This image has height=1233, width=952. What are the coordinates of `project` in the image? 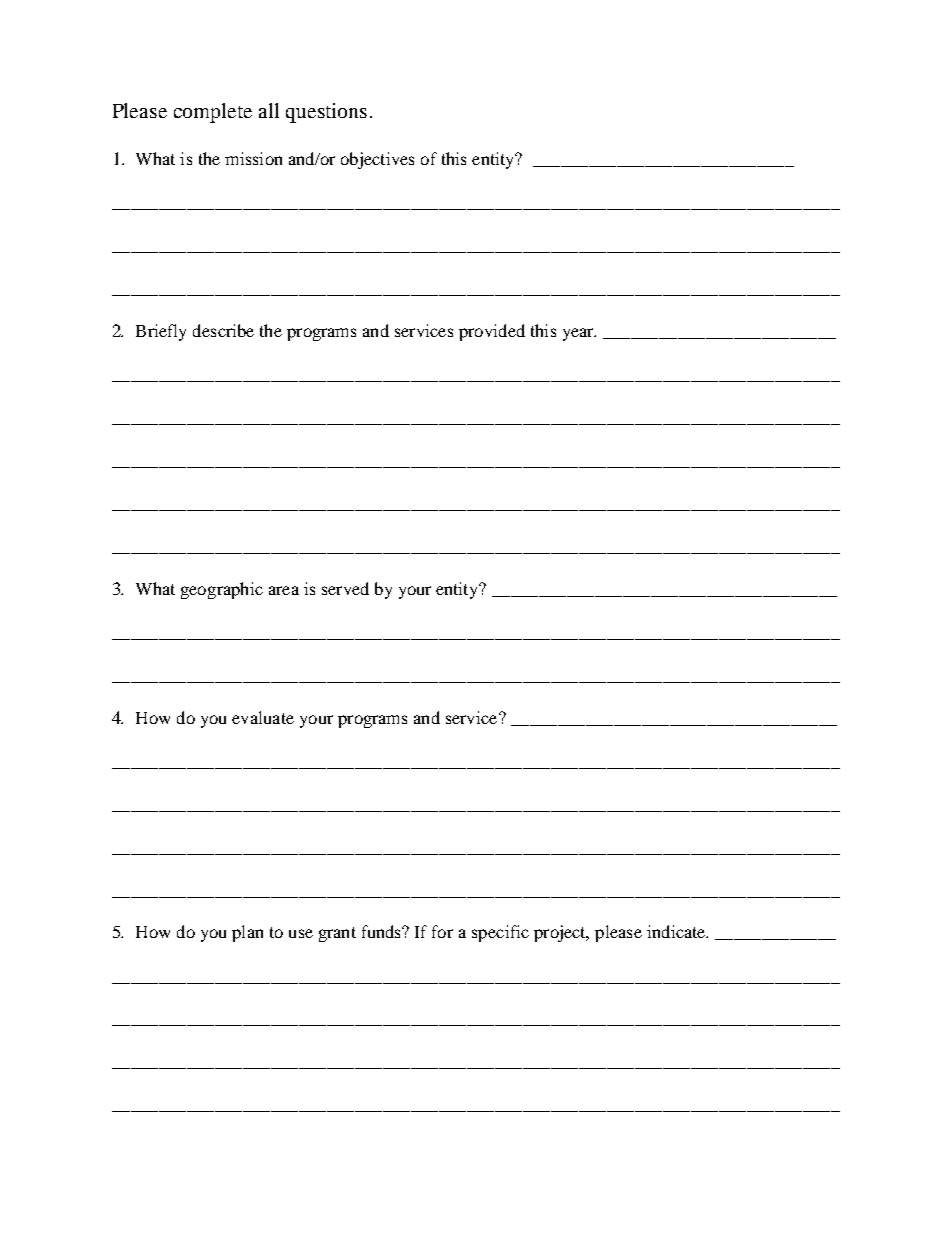 It's located at (561, 933).
